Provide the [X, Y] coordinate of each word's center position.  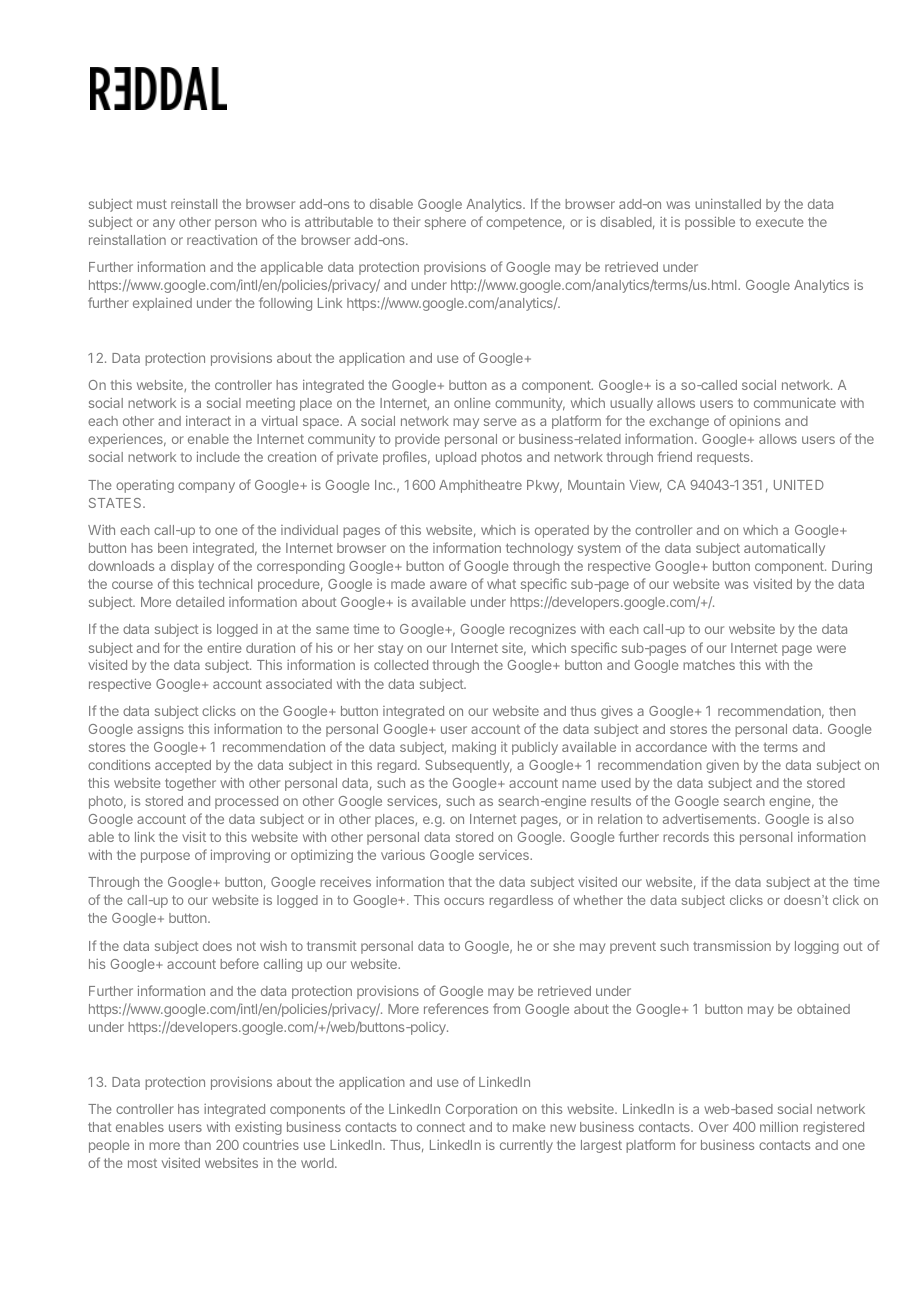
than [198, 1145]
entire [224, 648]
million [779, 1126]
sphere [445, 223]
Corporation [481, 1110]
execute [779, 222]
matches [709, 665]
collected [401, 665]
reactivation [222, 240]
